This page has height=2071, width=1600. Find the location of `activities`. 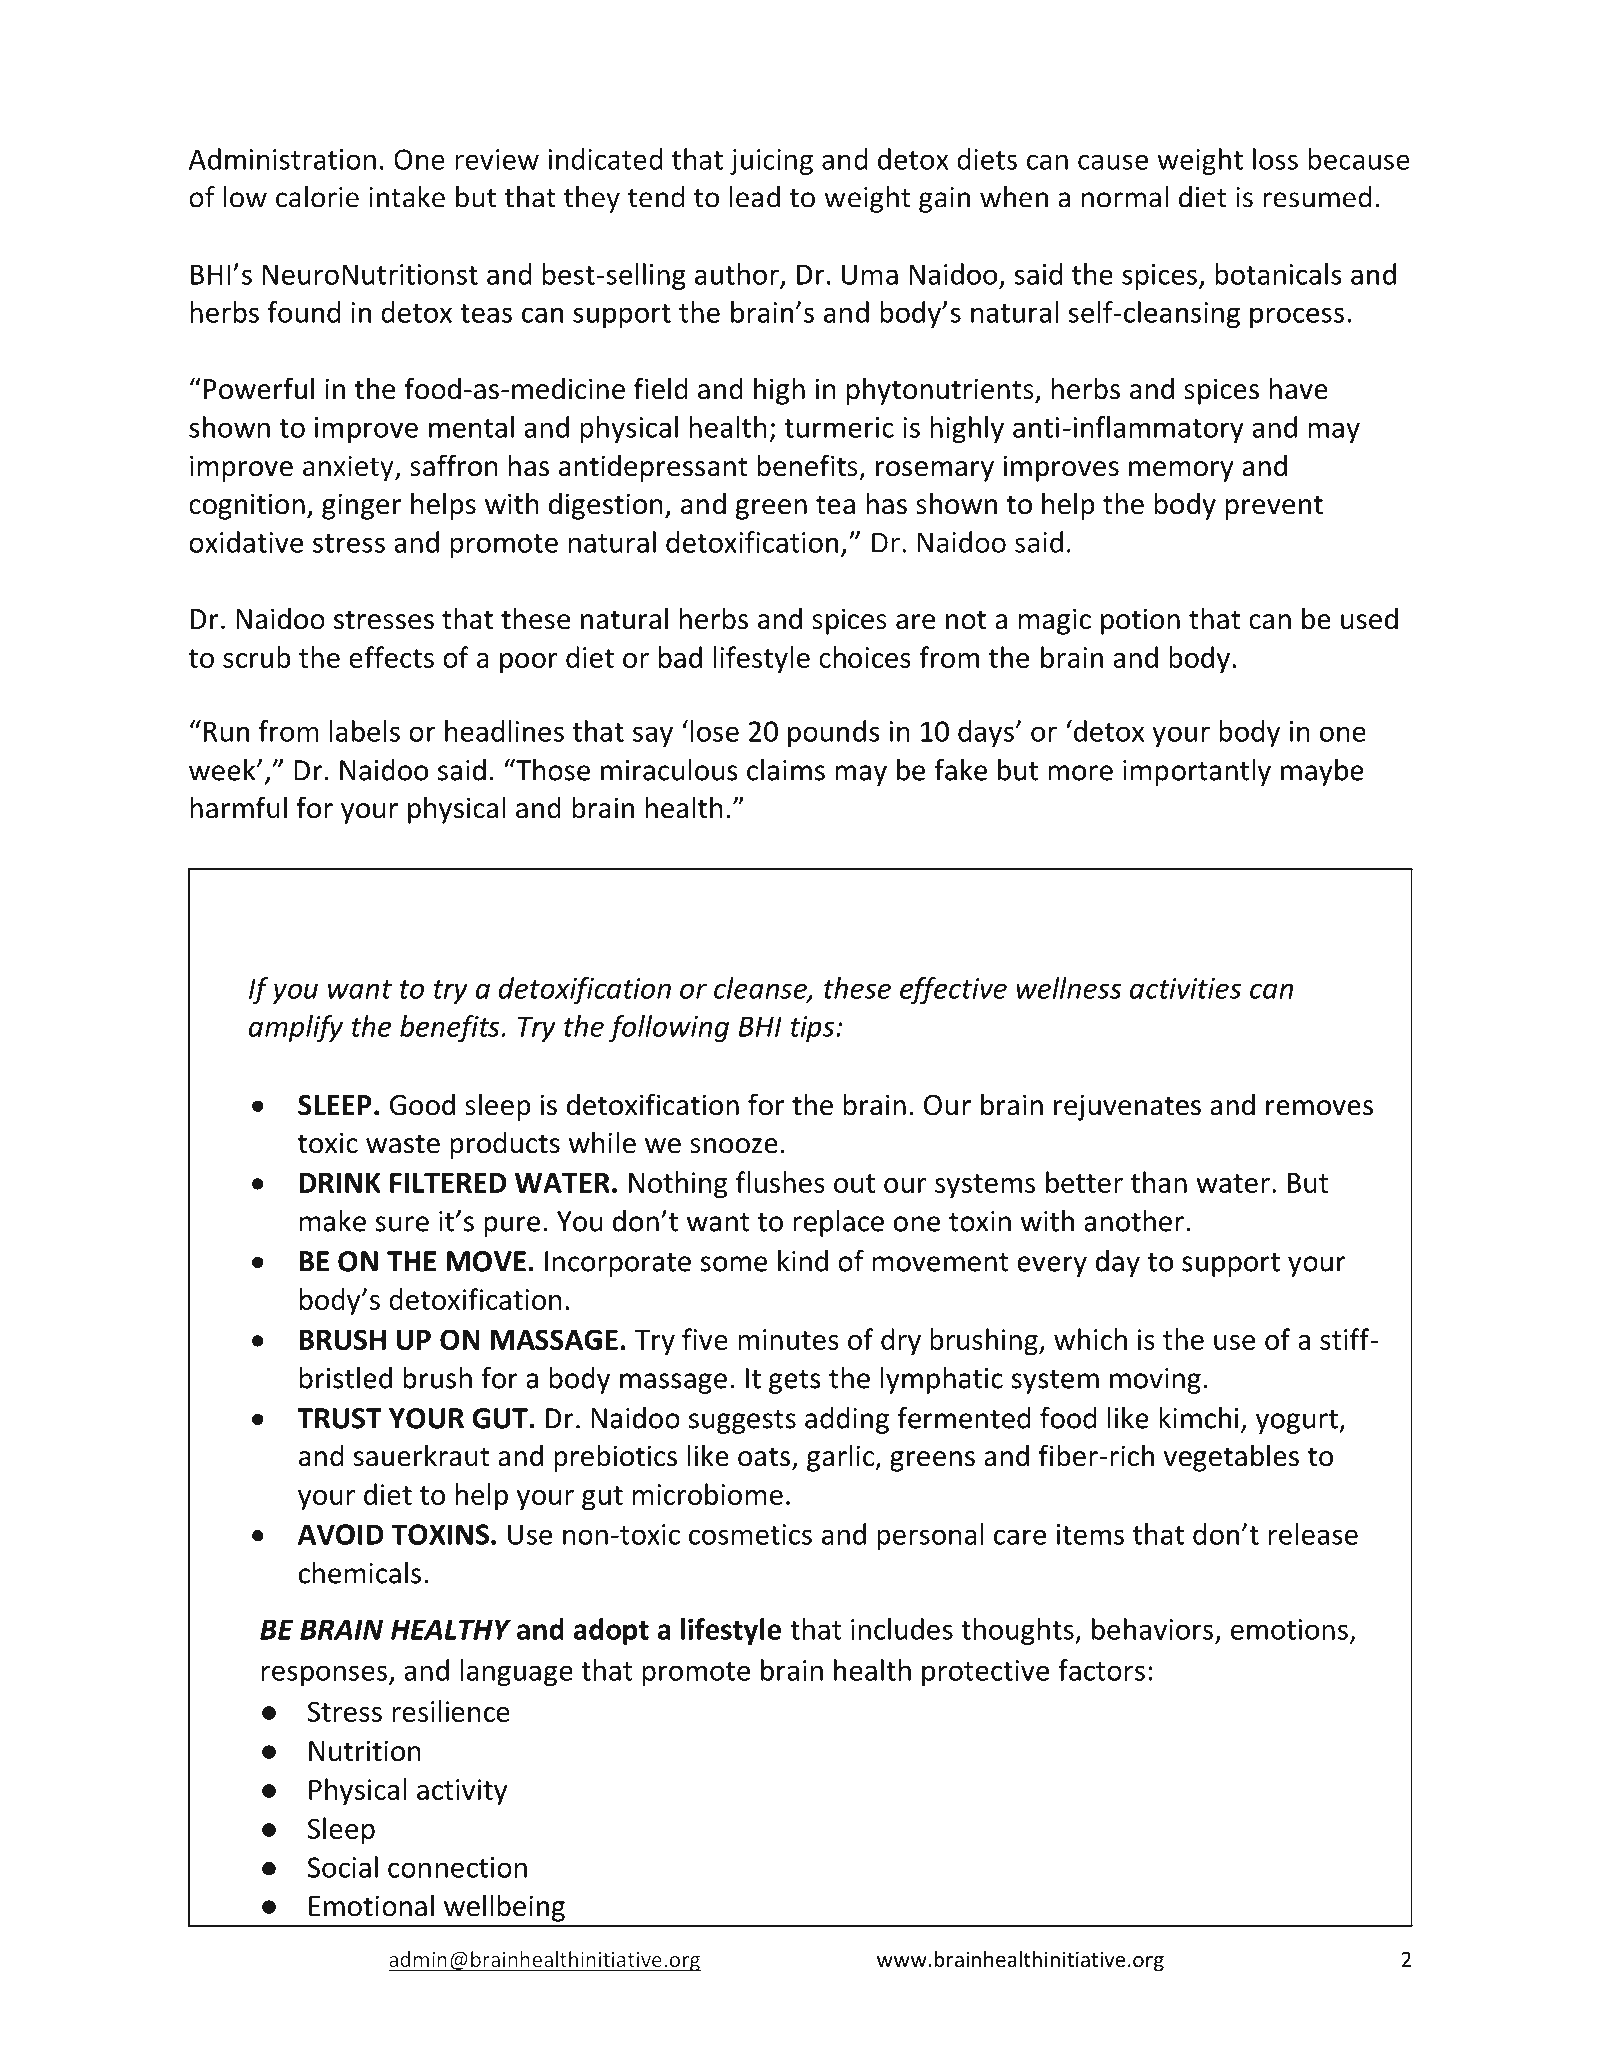

activities is located at coordinates (1185, 988).
